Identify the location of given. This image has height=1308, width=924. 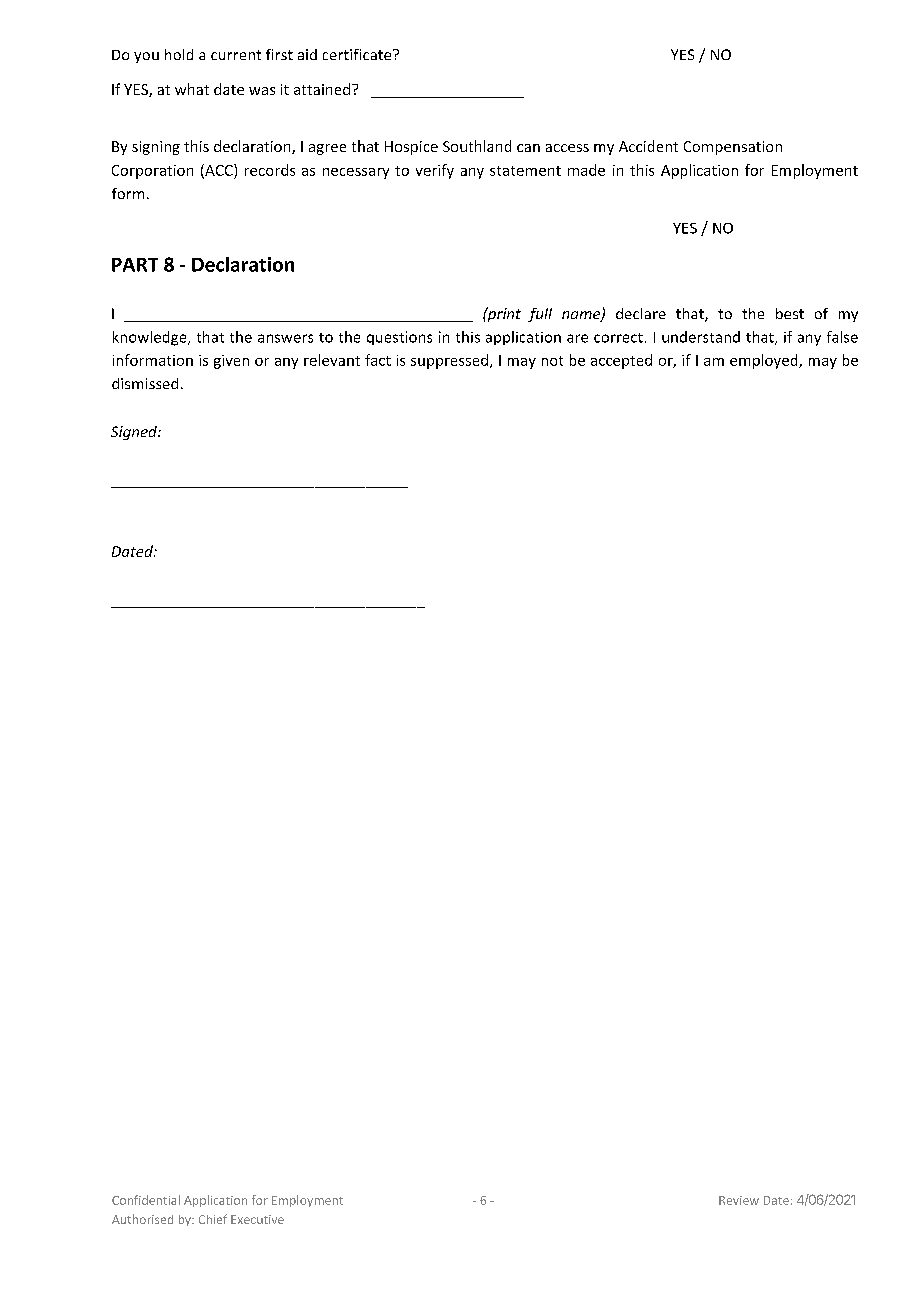
(231, 362).
